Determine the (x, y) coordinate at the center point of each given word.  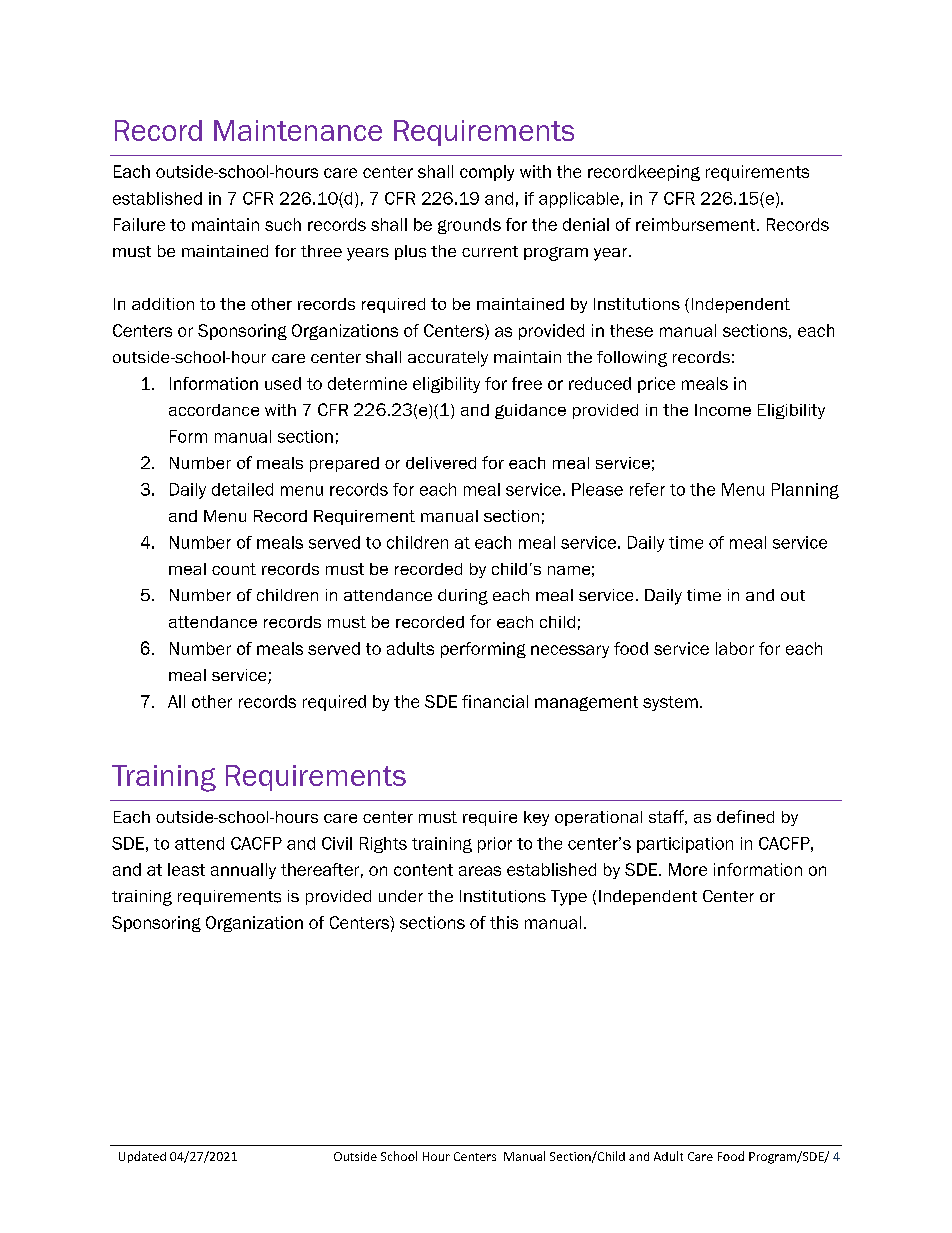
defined (745, 816)
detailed (242, 489)
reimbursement (697, 224)
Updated (142, 1157)
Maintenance (298, 130)
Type (569, 898)
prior (495, 845)
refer (647, 489)
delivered (441, 463)
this (504, 922)
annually (243, 871)
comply (487, 173)
